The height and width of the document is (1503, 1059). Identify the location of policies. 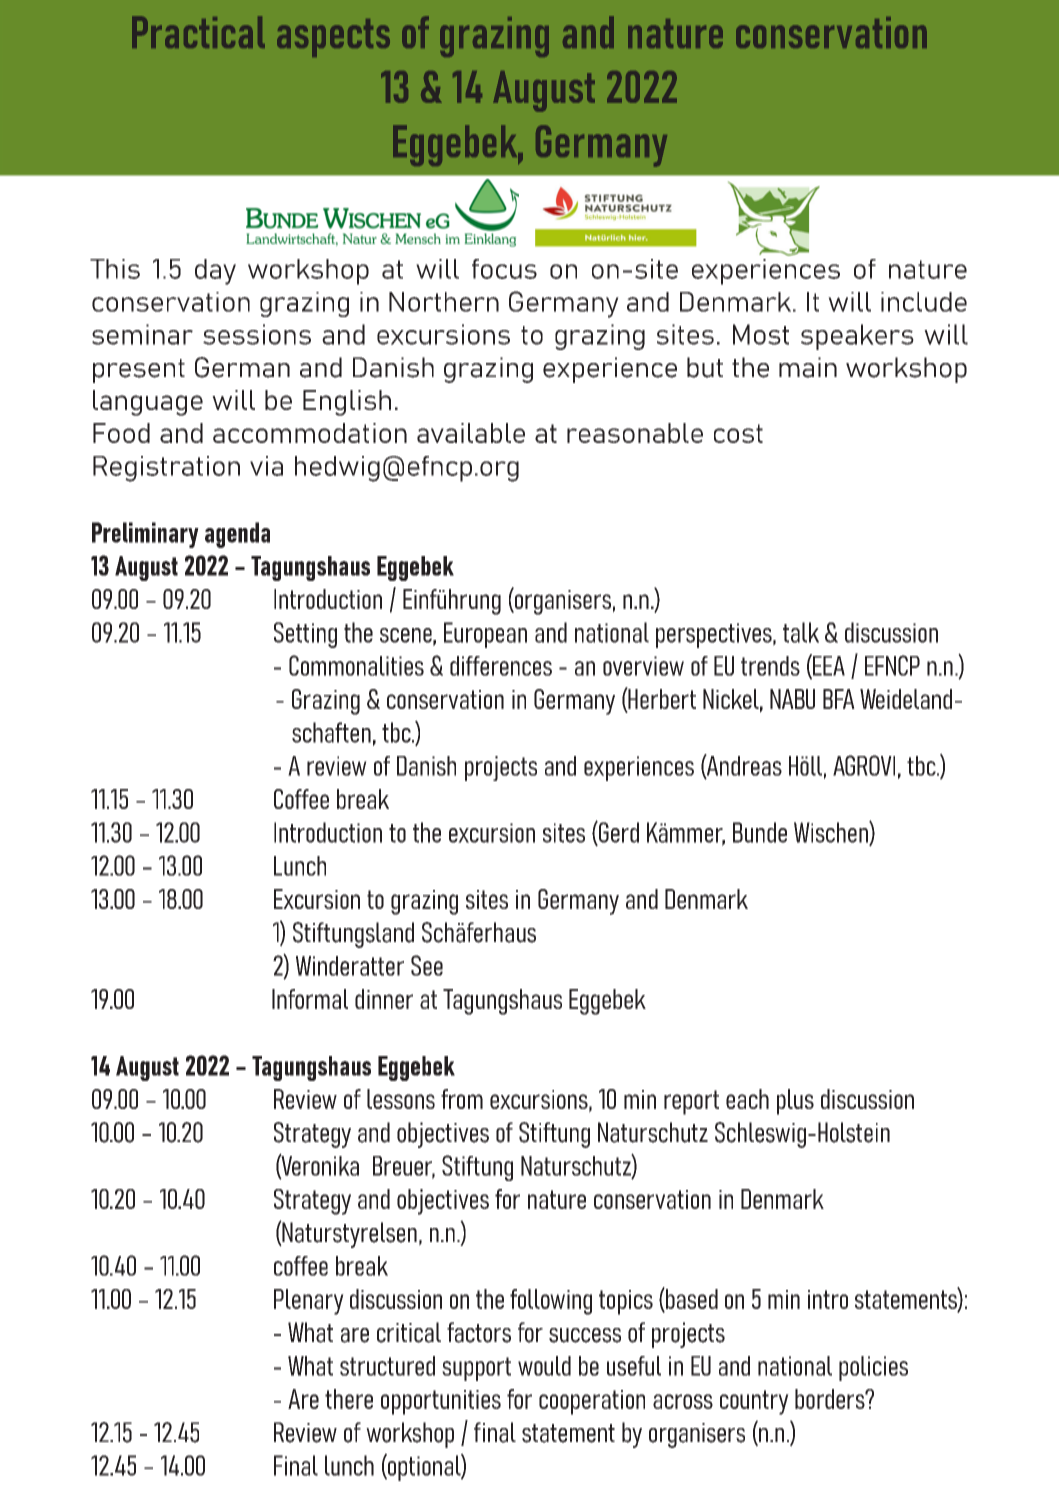
(873, 1368).
